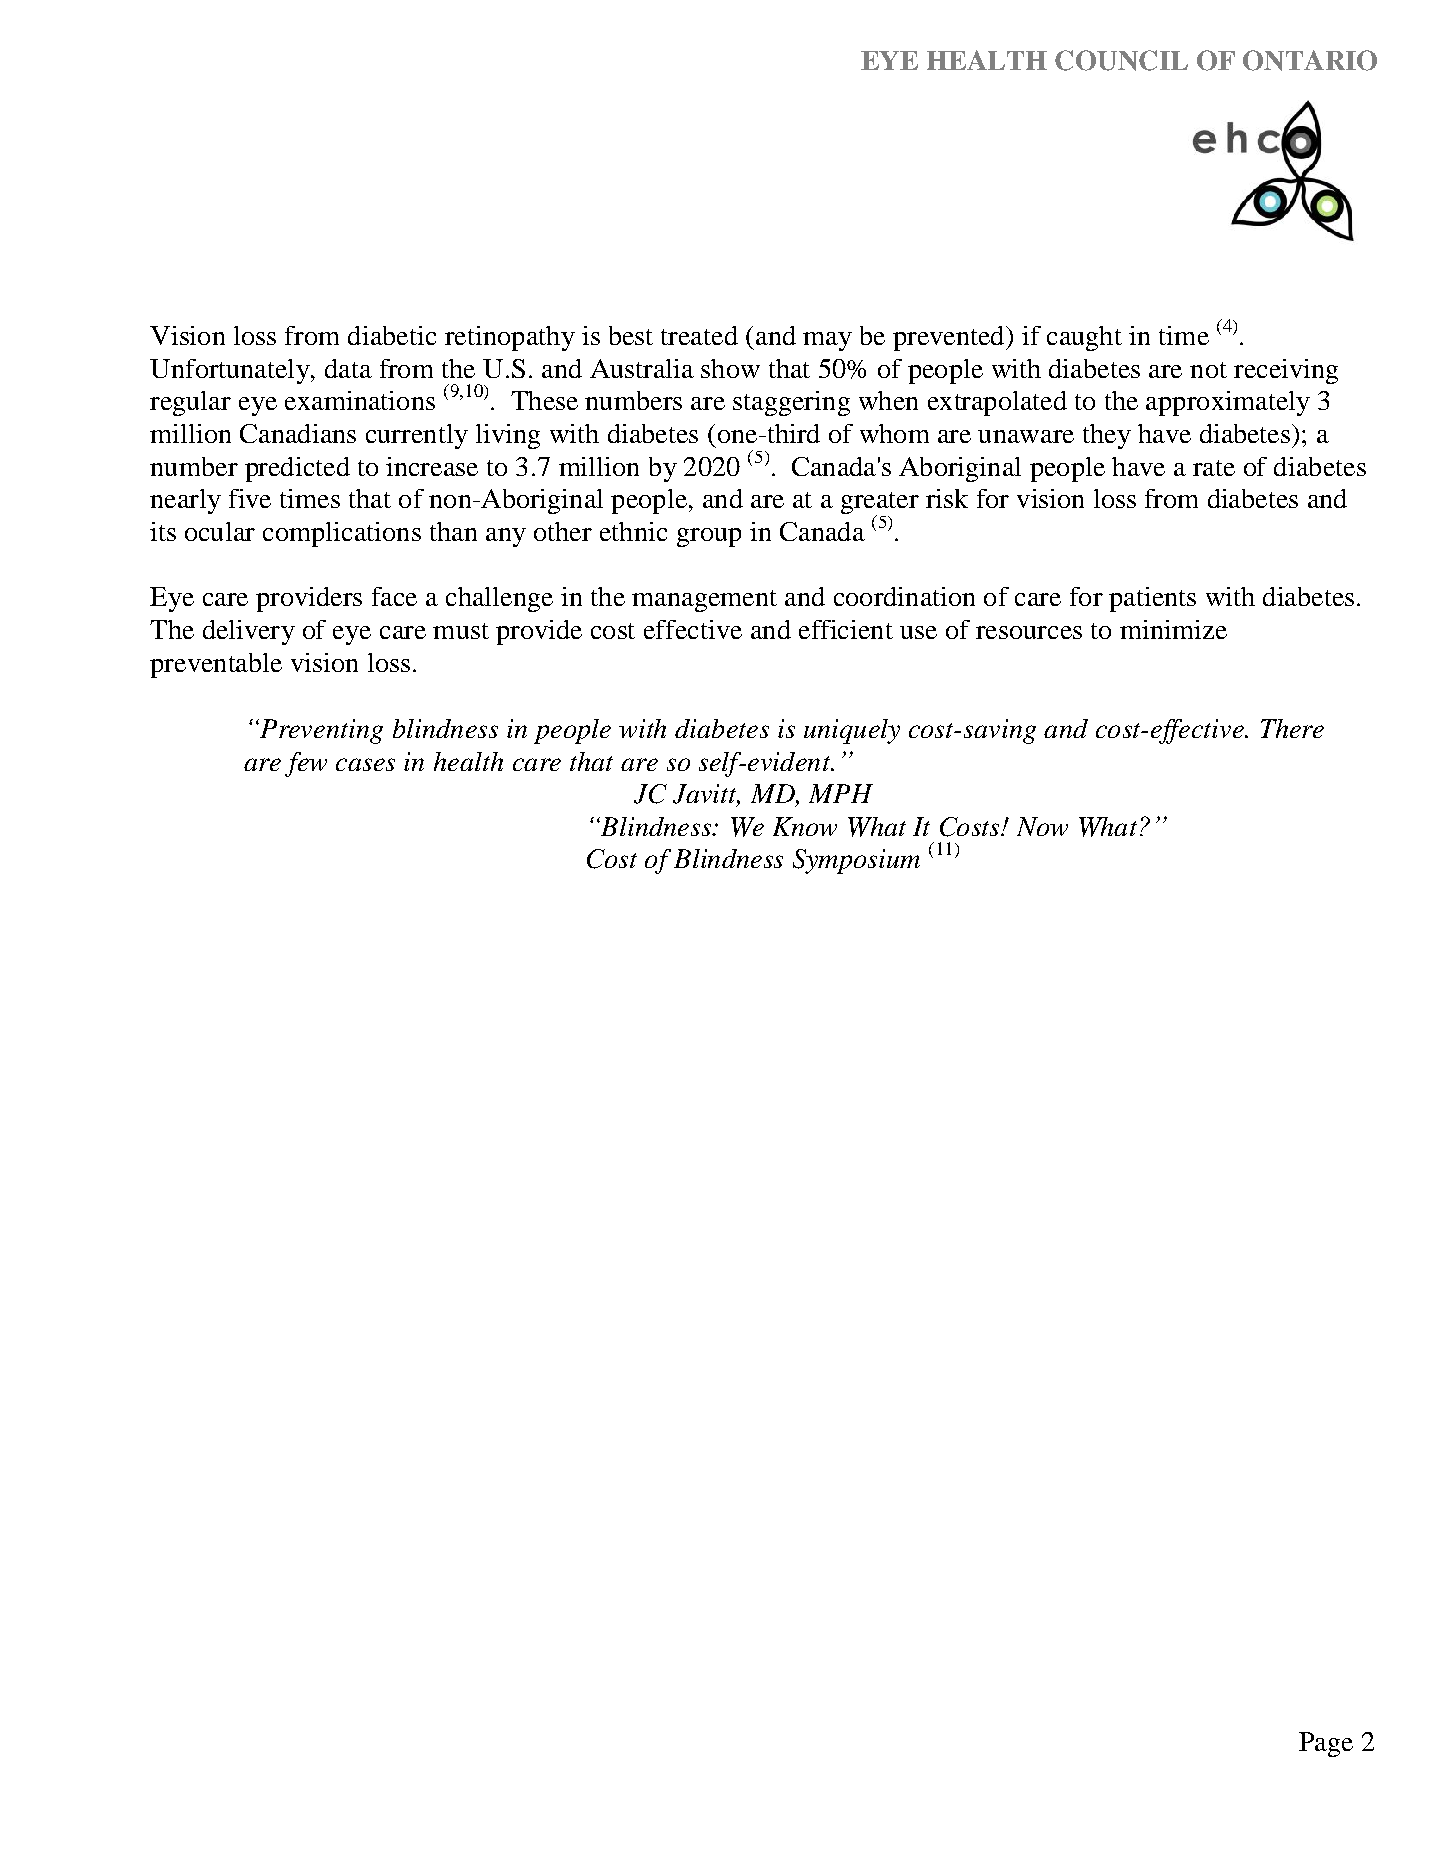  Describe the element at coordinates (392, 335) in the page. I see `diabetic` at that location.
